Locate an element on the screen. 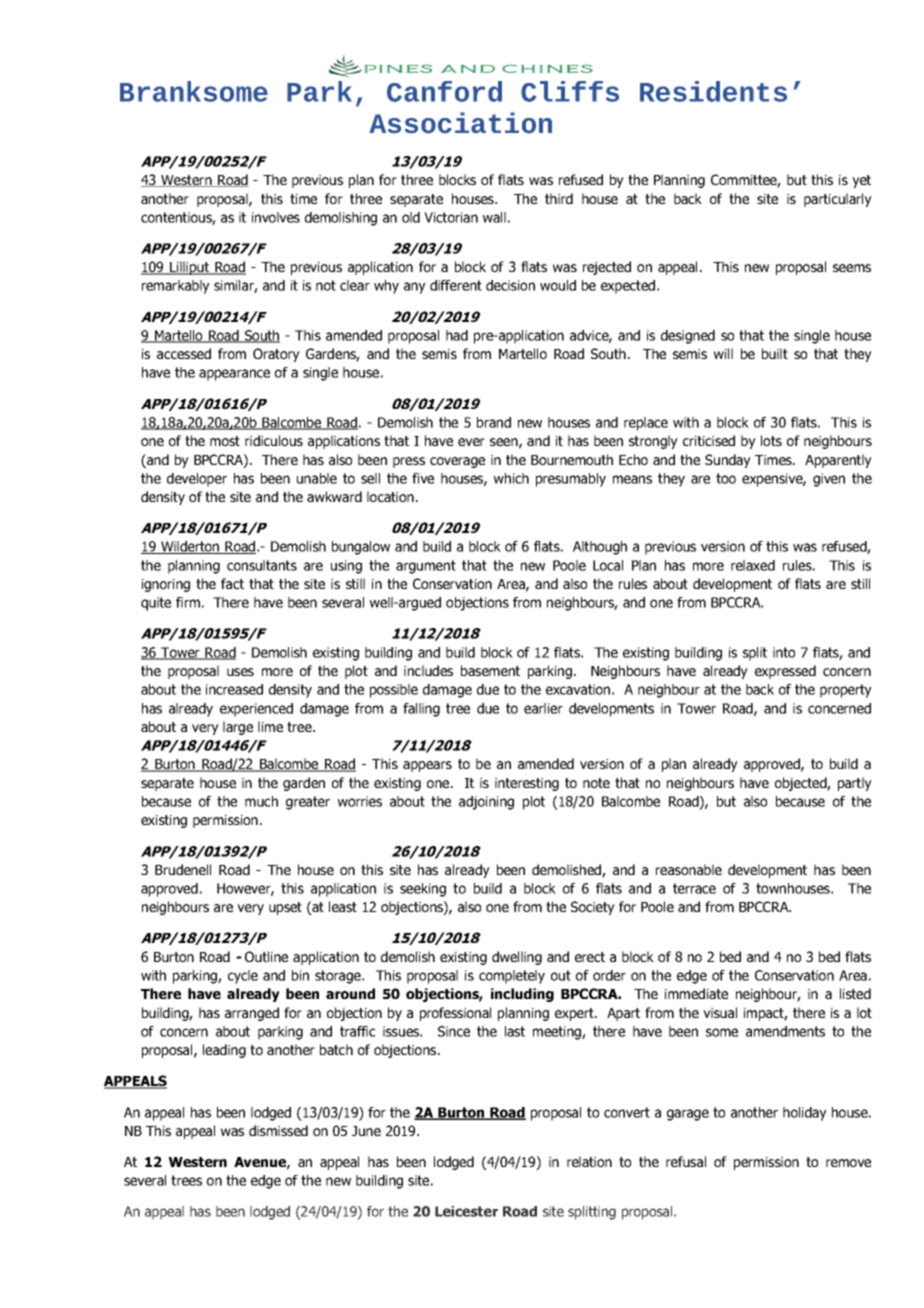 This screenshot has width=924, height=1308. basement is located at coordinates (490, 670).
